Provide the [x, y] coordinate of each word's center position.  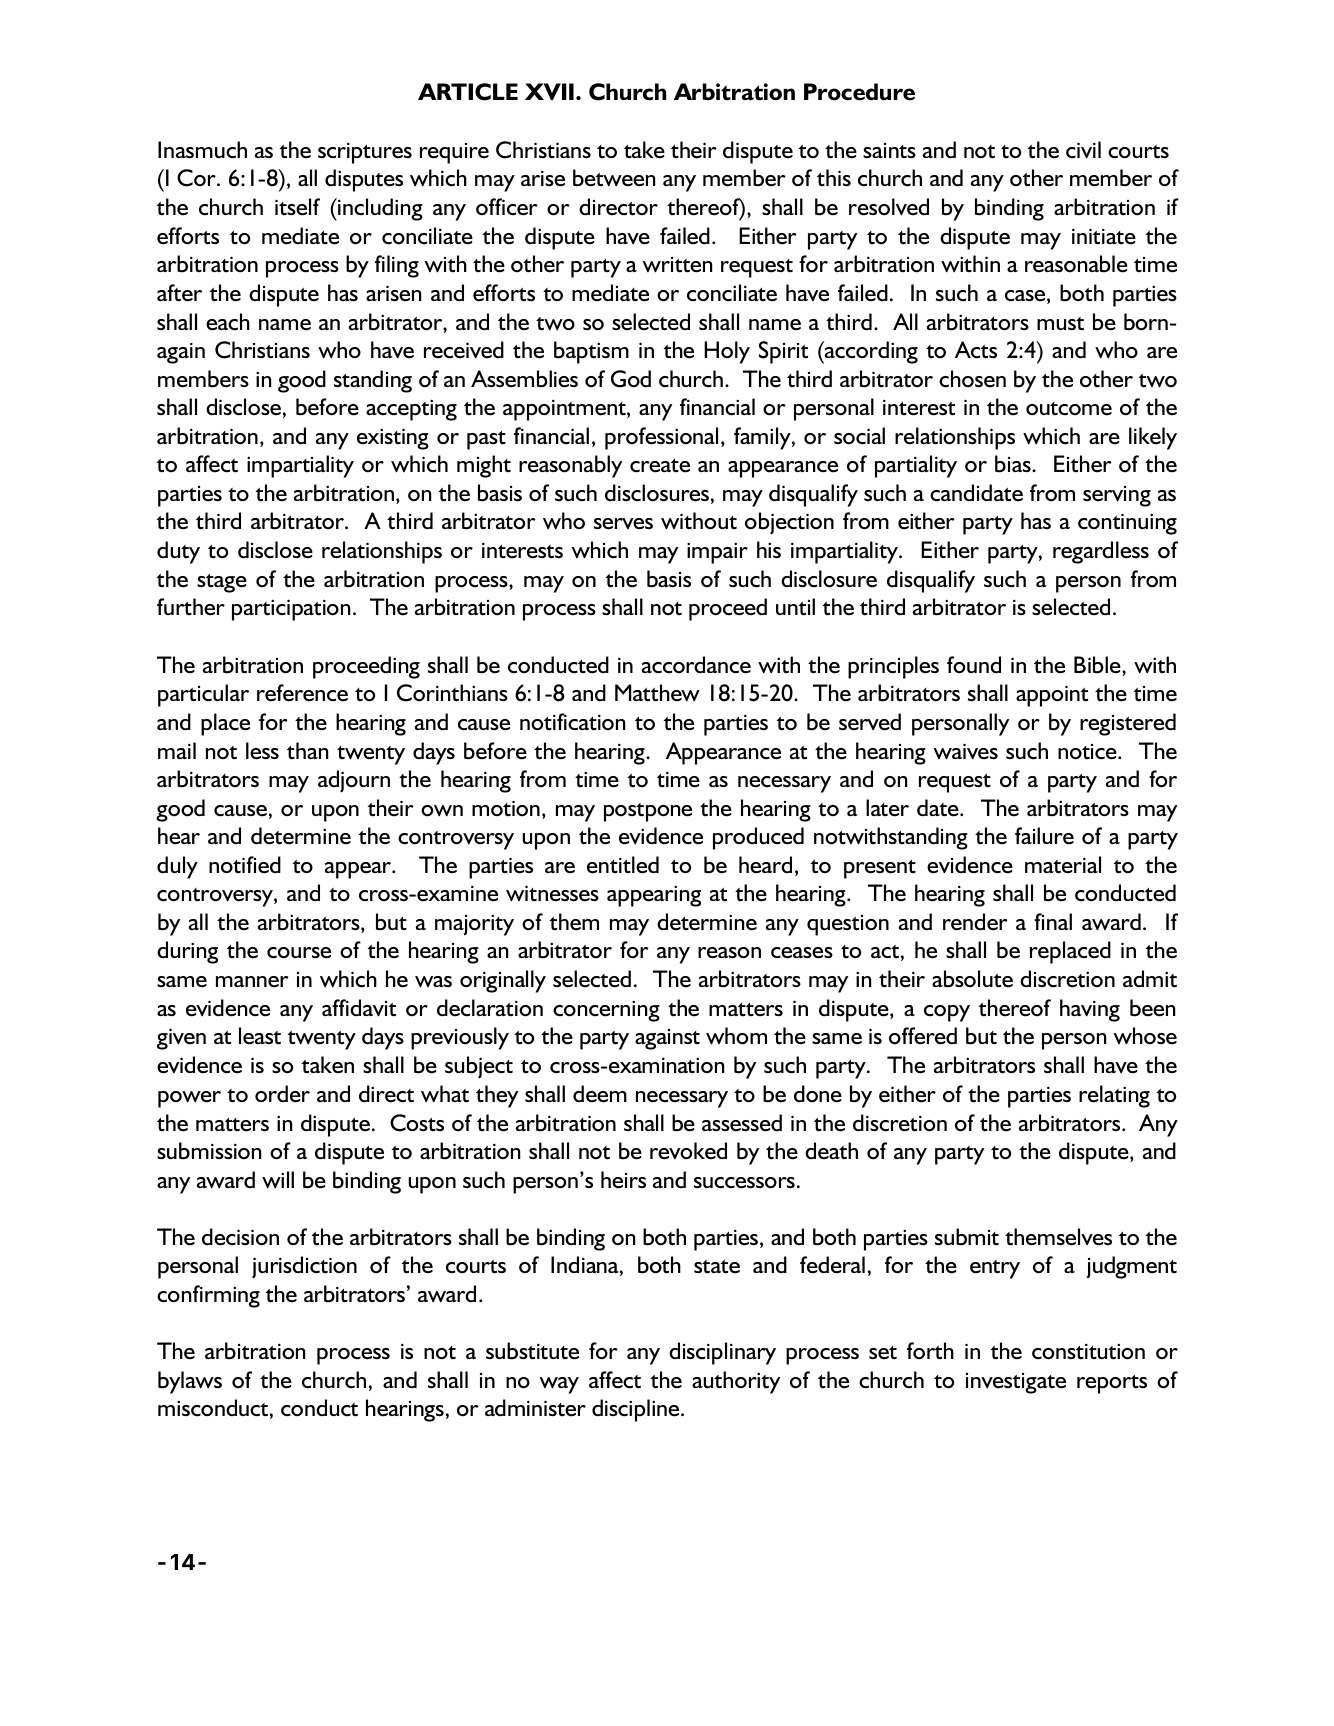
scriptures [365, 153]
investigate [1016, 1383]
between [614, 178]
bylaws [190, 1382]
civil [1083, 150]
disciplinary [722, 1353]
